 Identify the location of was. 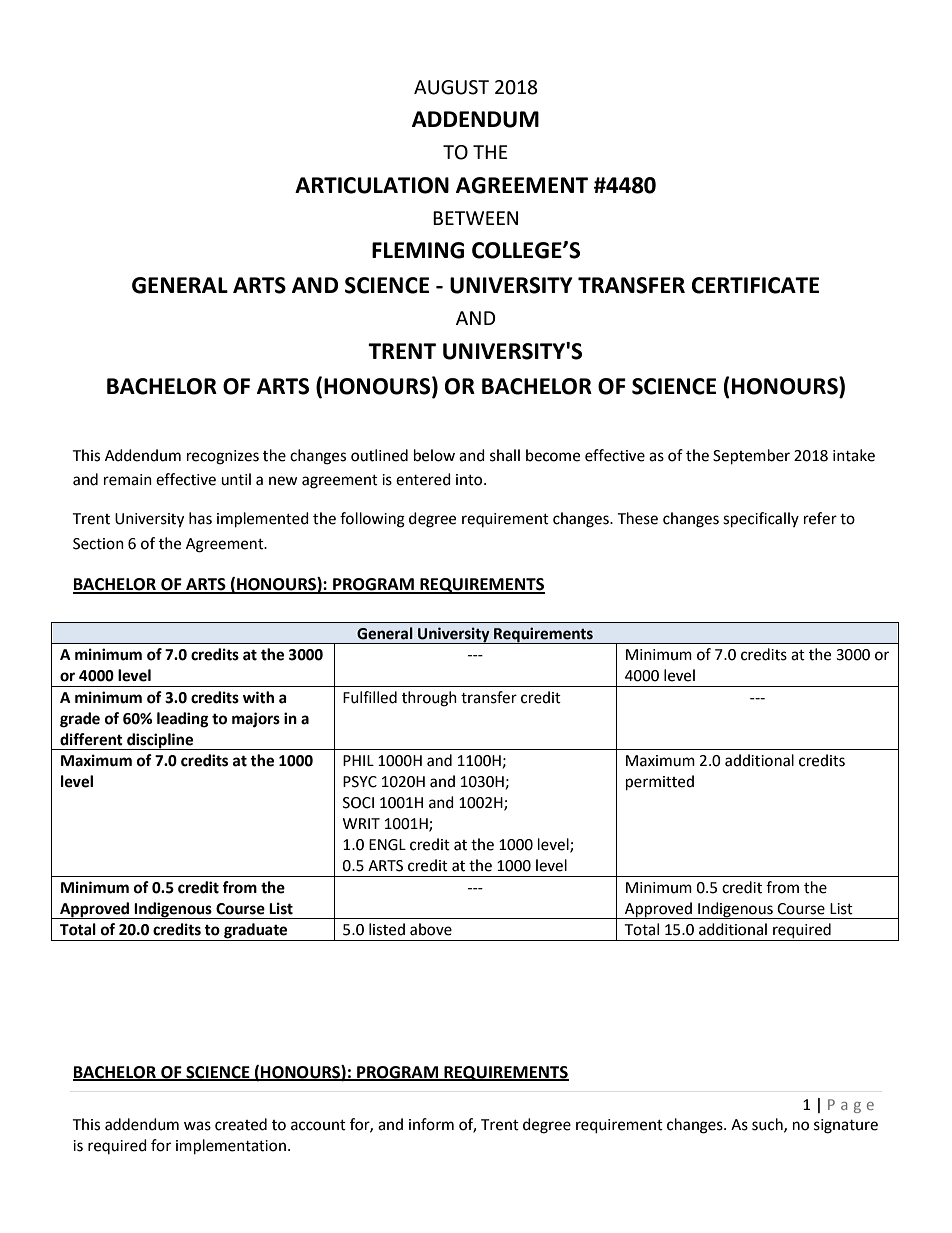
(197, 1126).
